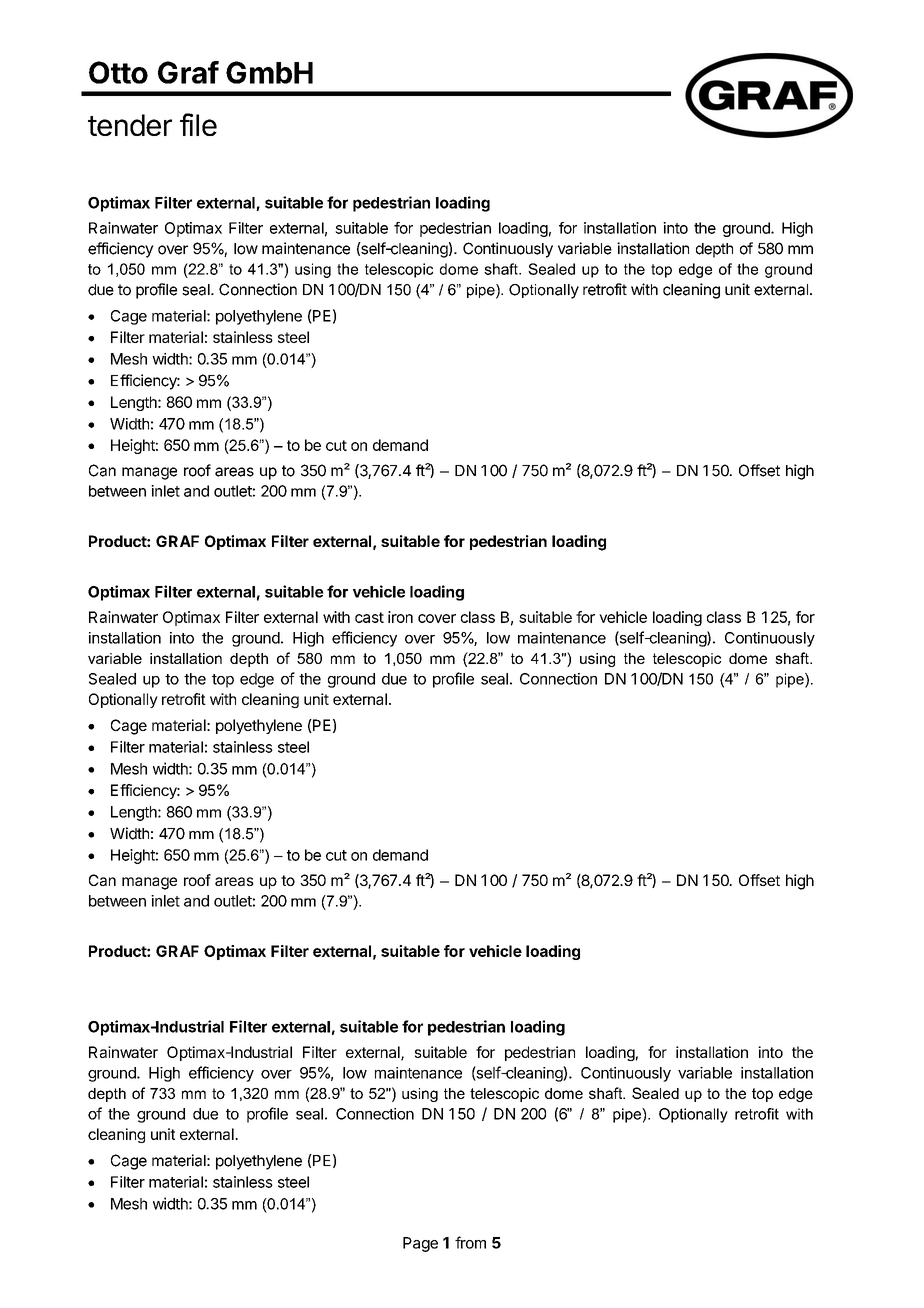 Image resolution: width=924 pixels, height=1308 pixels. What do you see at coordinates (400, 617) in the document?
I see `iron` at bounding box center [400, 617].
